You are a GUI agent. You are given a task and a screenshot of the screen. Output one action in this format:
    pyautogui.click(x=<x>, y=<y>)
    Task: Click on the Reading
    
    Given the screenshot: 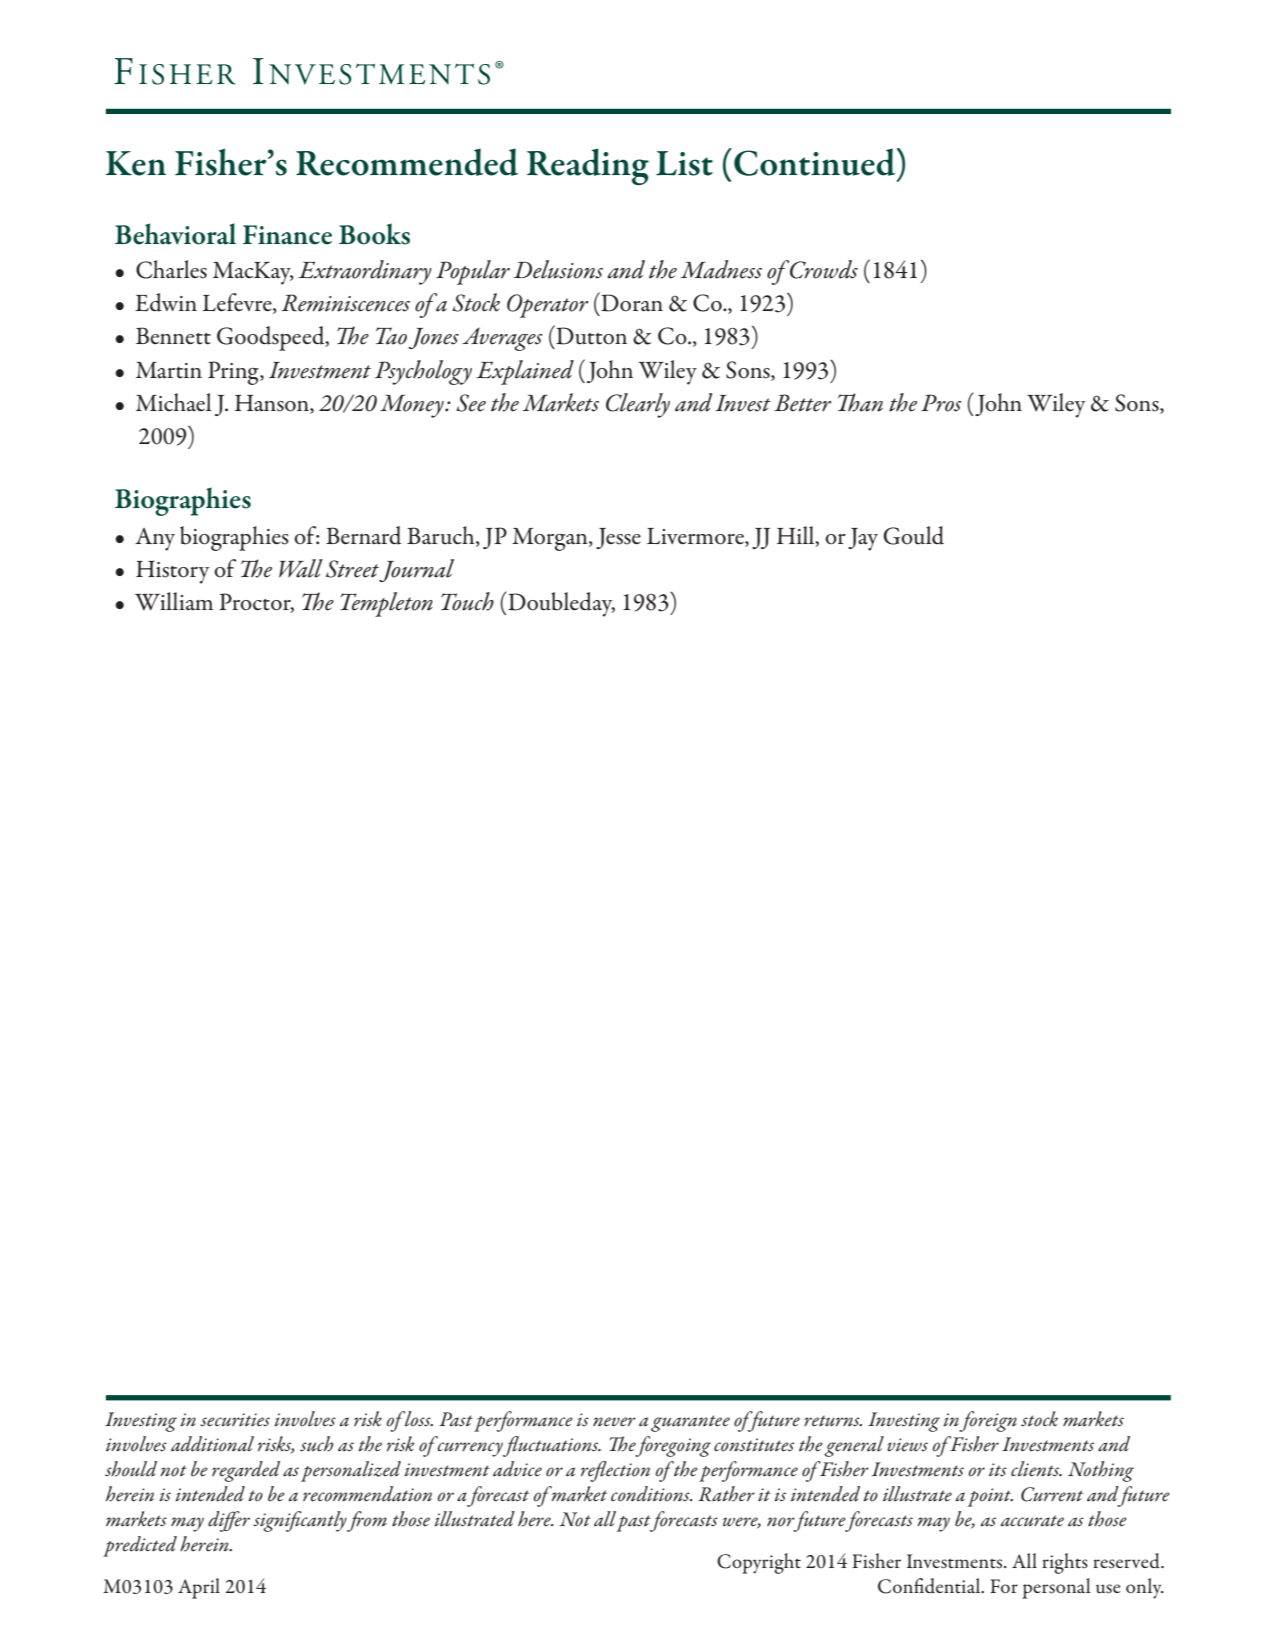 What is the action you would take?
    pyautogui.click(x=588, y=166)
